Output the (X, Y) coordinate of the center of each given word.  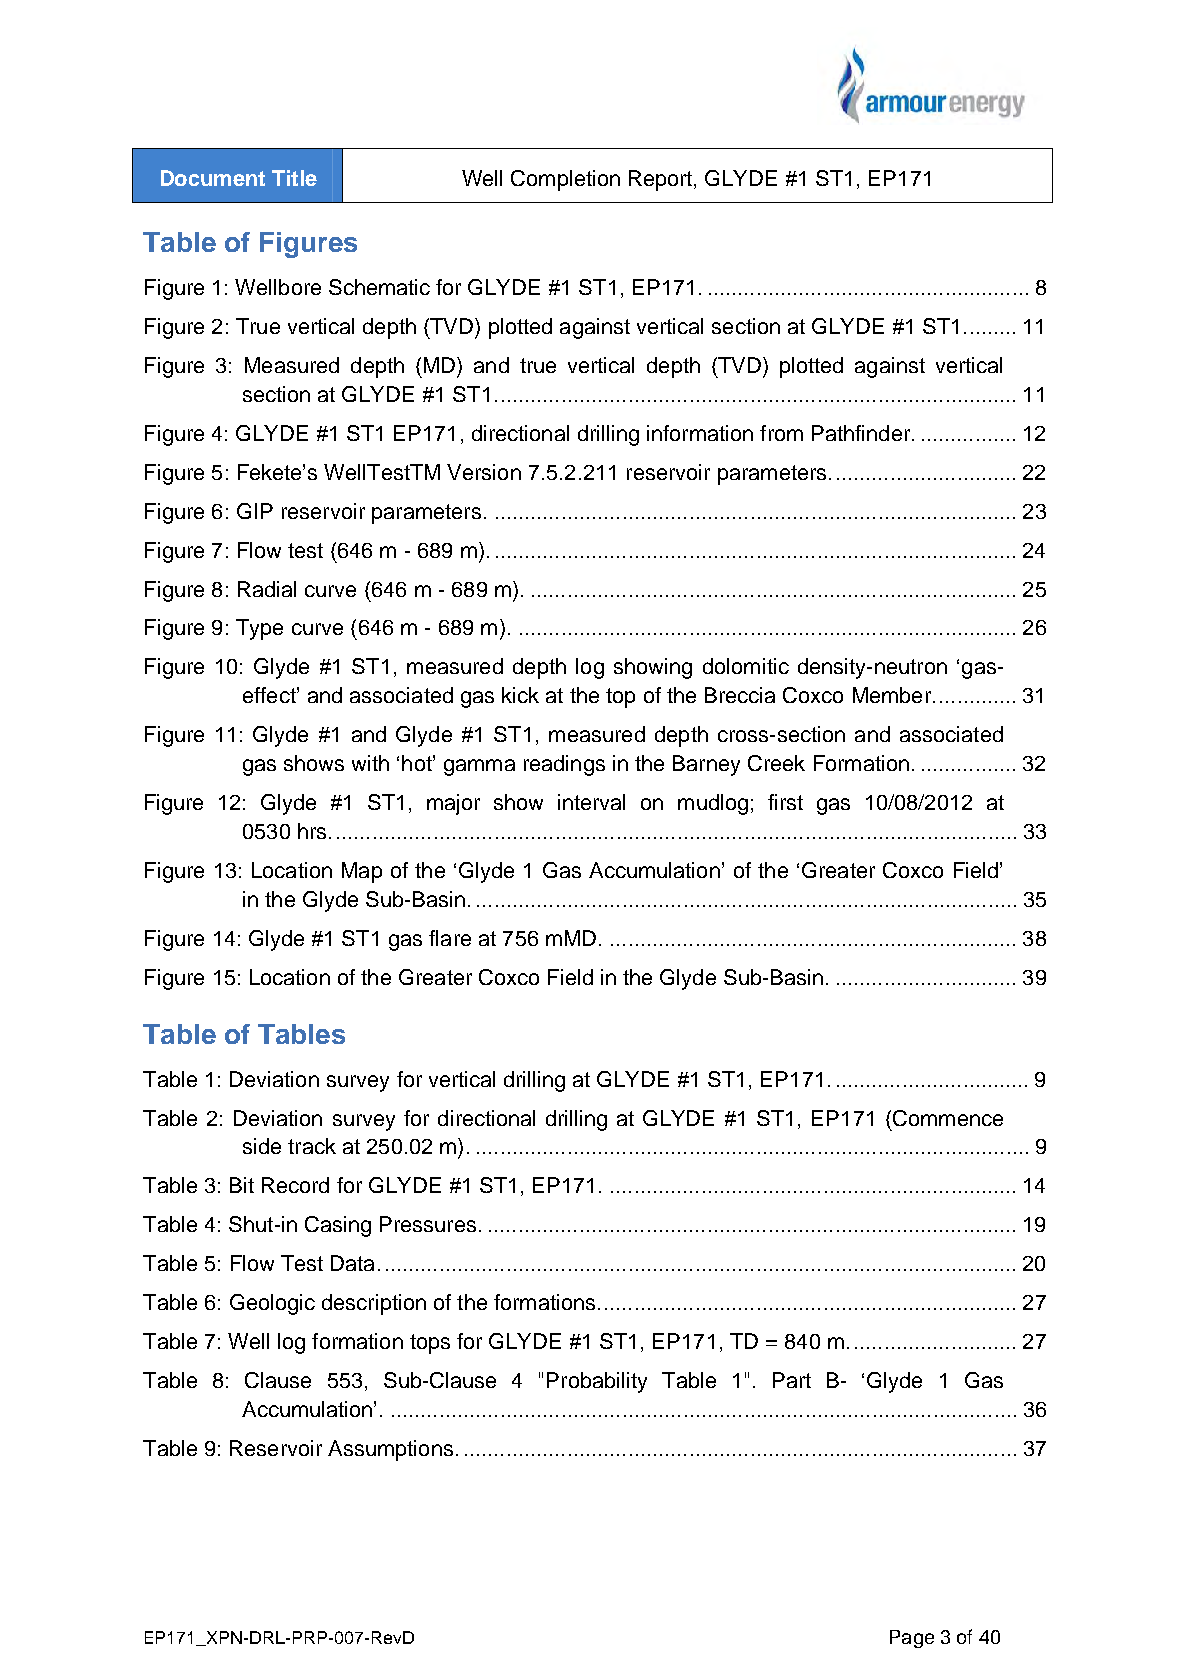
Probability (597, 1382)
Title (294, 178)
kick (520, 695)
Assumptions (390, 1450)
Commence (948, 1118)
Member (892, 695)
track (312, 1146)
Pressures (428, 1224)
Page (912, 1639)
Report (662, 180)
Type (259, 629)
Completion (565, 180)
